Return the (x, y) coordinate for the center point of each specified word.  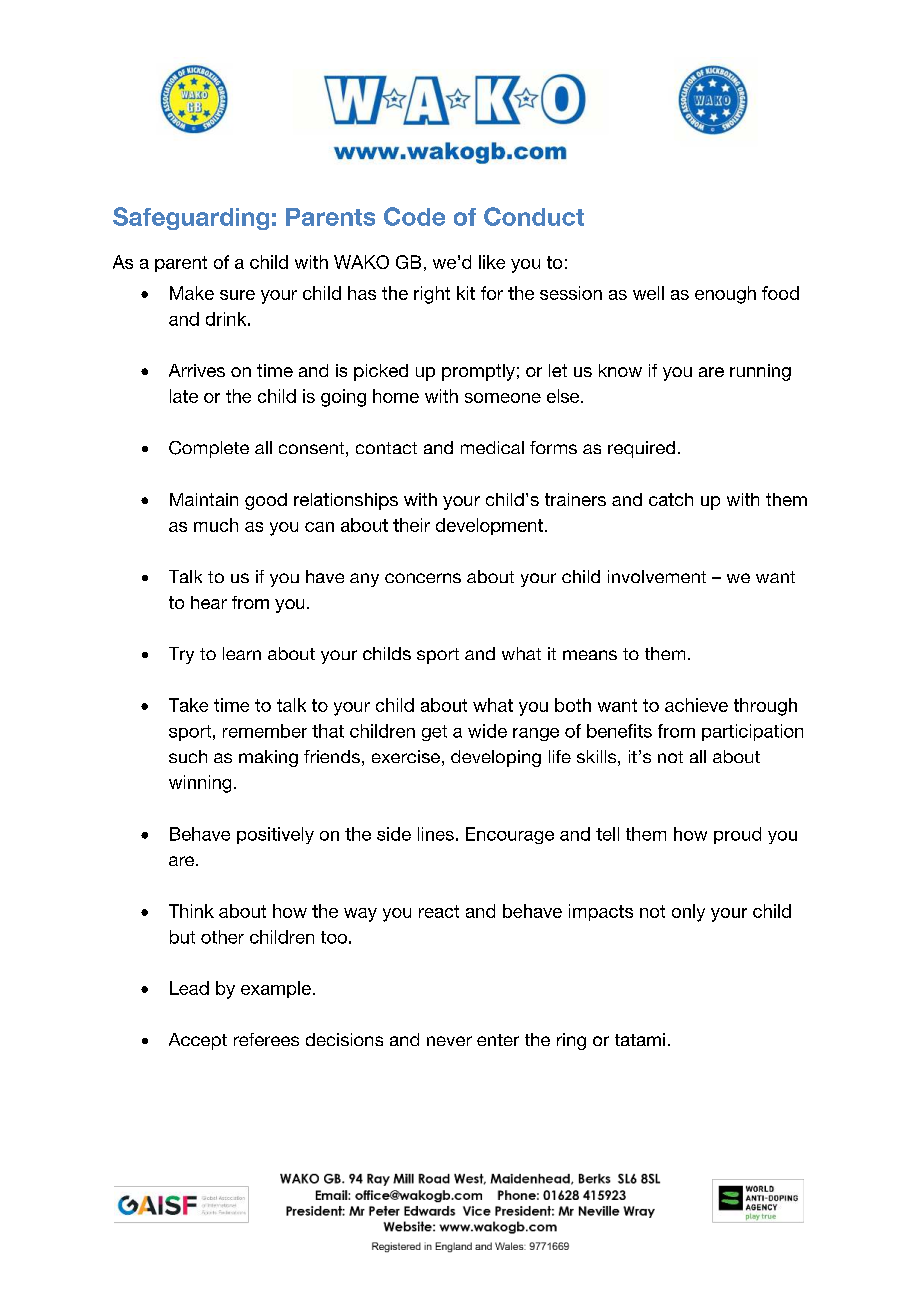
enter (498, 1040)
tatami (640, 1039)
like (492, 262)
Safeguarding (191, 218)
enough (725, 295)
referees (266, 1039)
